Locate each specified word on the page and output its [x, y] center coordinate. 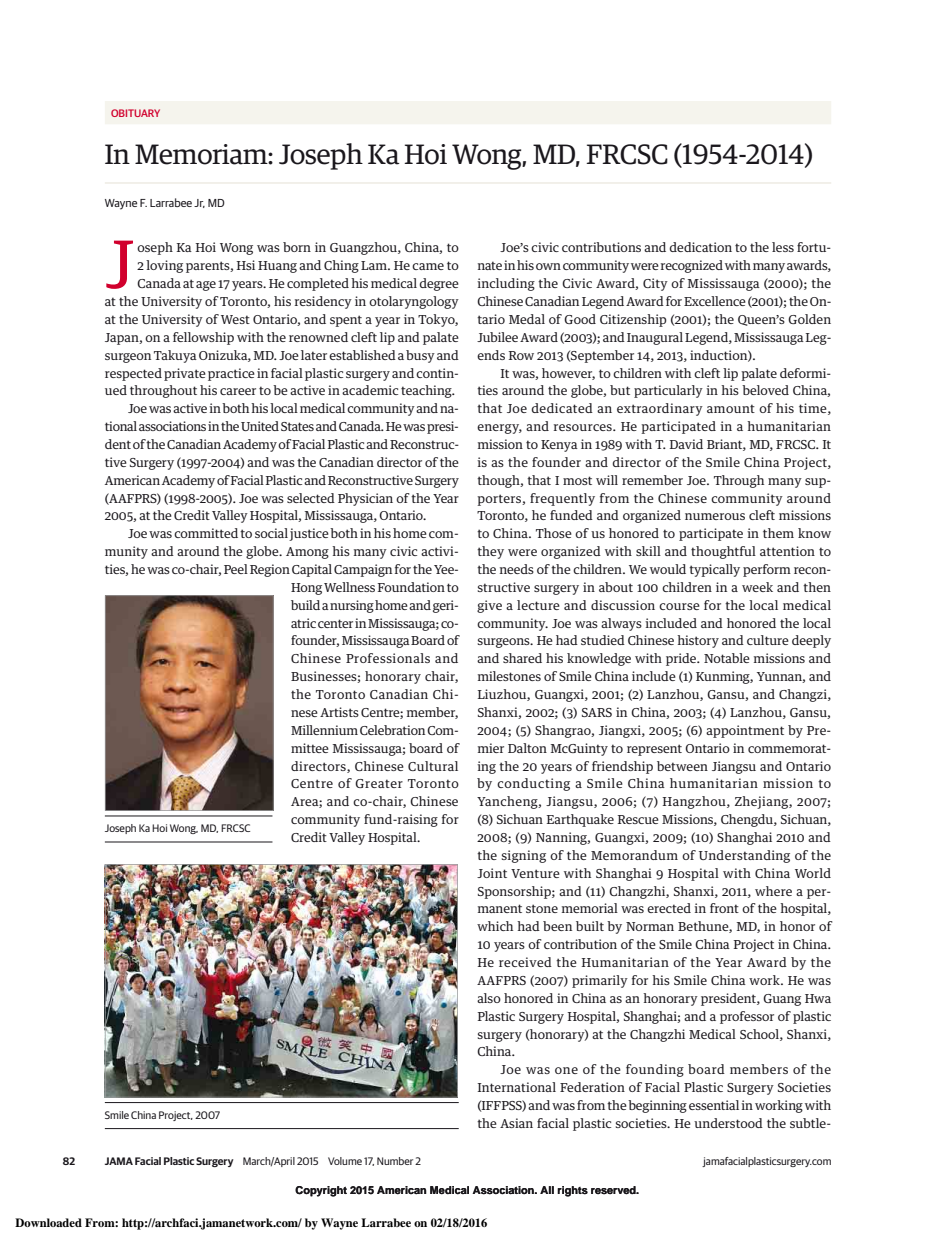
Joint [492, 873]
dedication [700, 247]
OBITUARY [135, 113]
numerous [715, 516]
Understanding [744, 856]
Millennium [324, 730]
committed [206, 533]
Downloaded [48, 1222]
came [428, 266]
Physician [365, 499]
